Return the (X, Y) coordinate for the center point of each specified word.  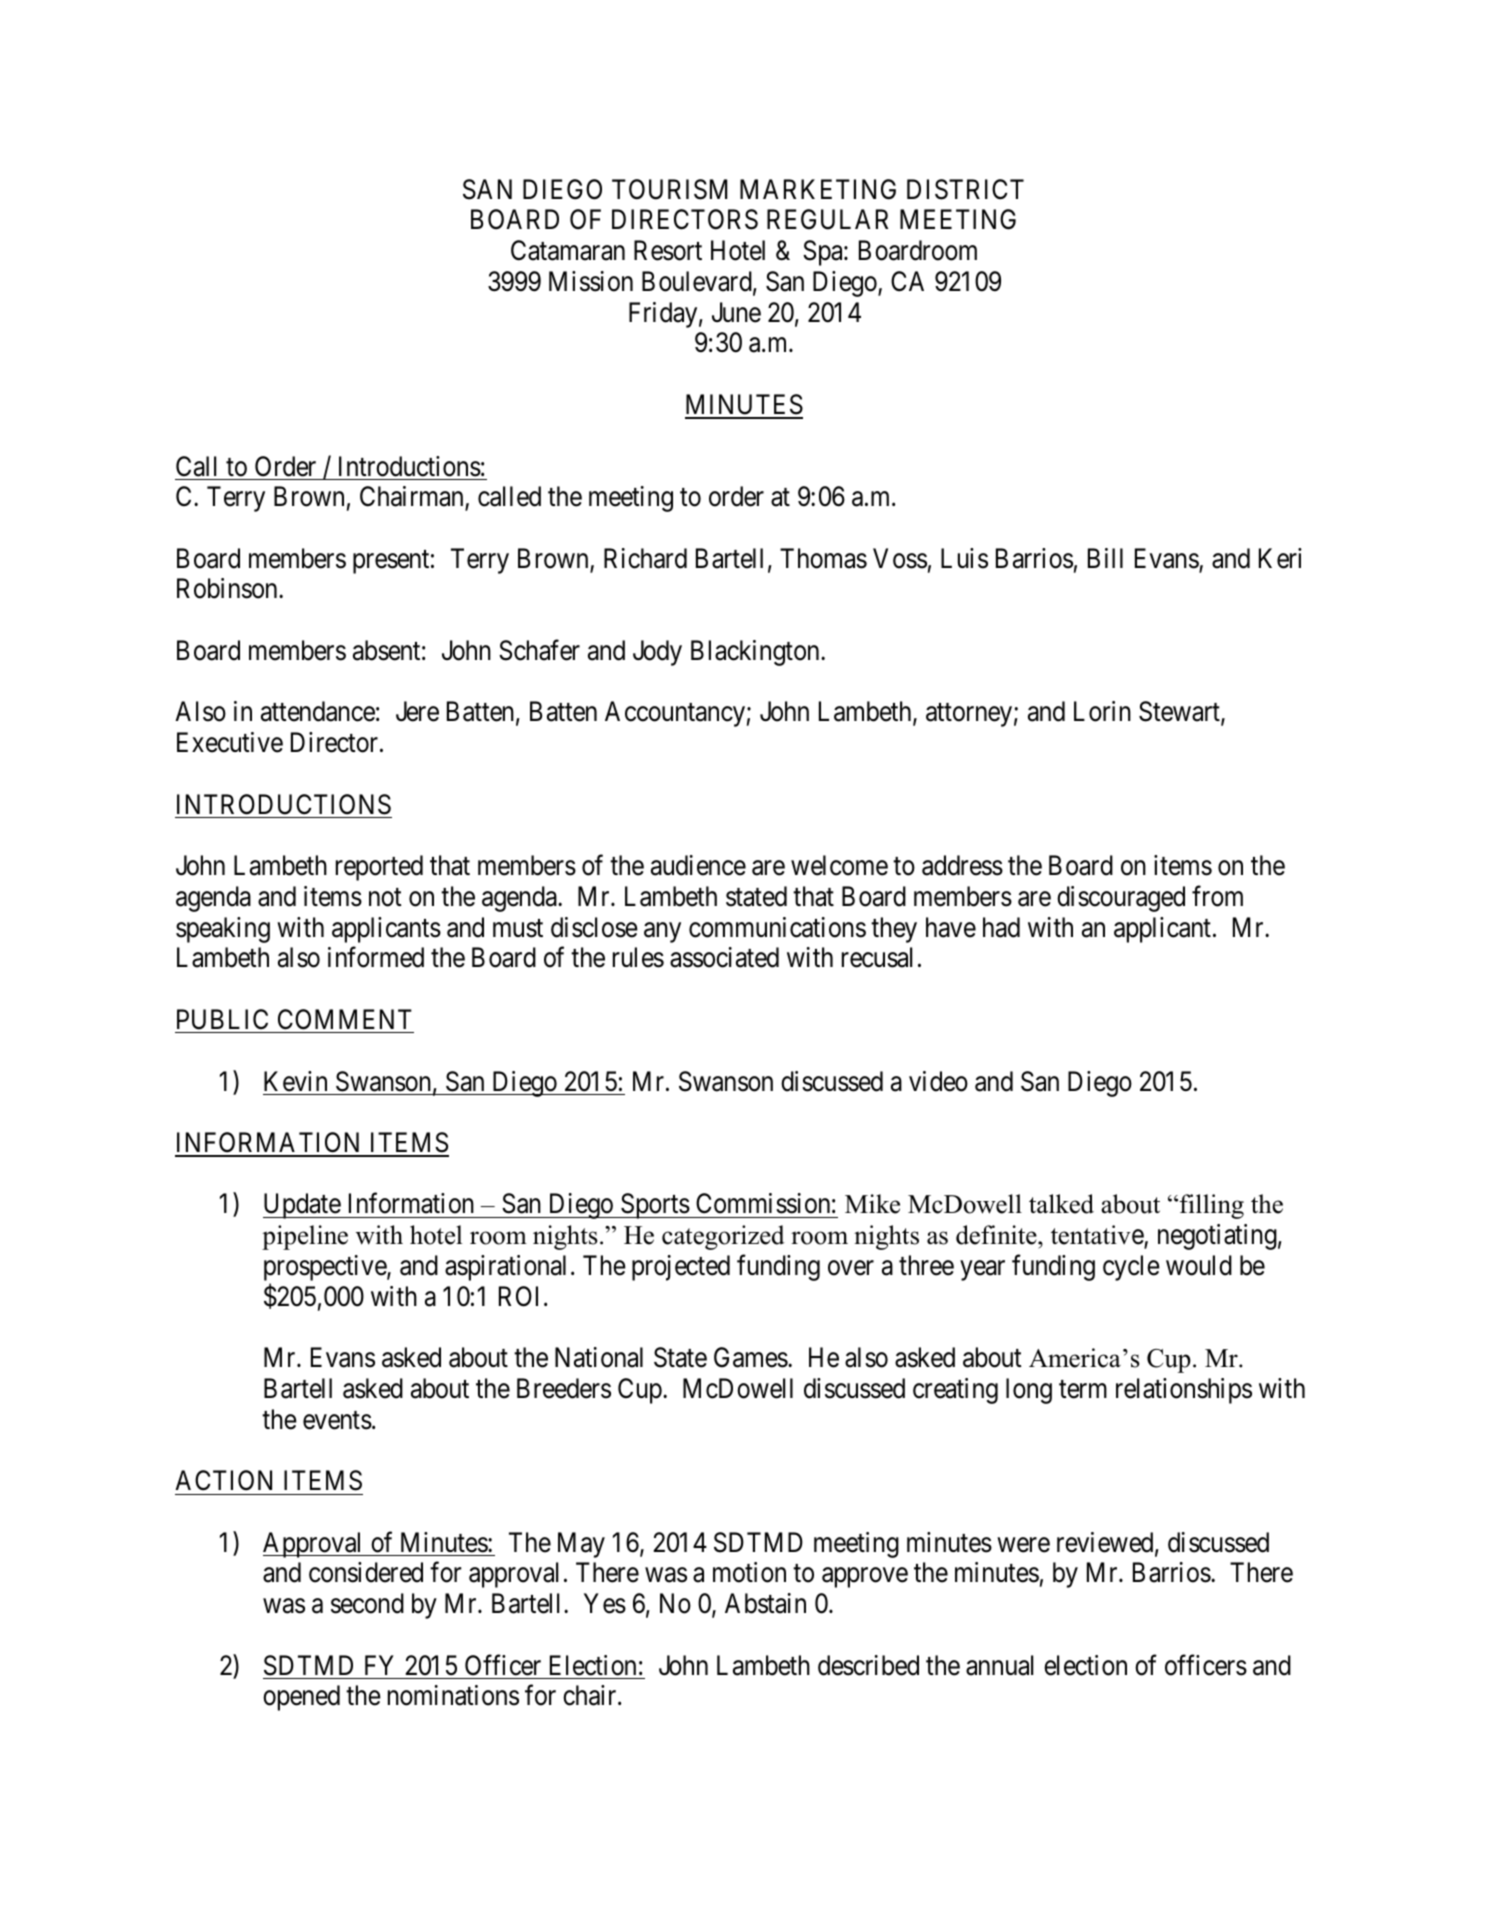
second (367, 1603)
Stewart (1180, 713)
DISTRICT (965, 189)
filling (1210, 1206)
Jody (657, 653)
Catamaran (568, 250)
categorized (723, 1237)
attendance (318, 711)
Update (302, 1206)
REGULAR (827, 219)
